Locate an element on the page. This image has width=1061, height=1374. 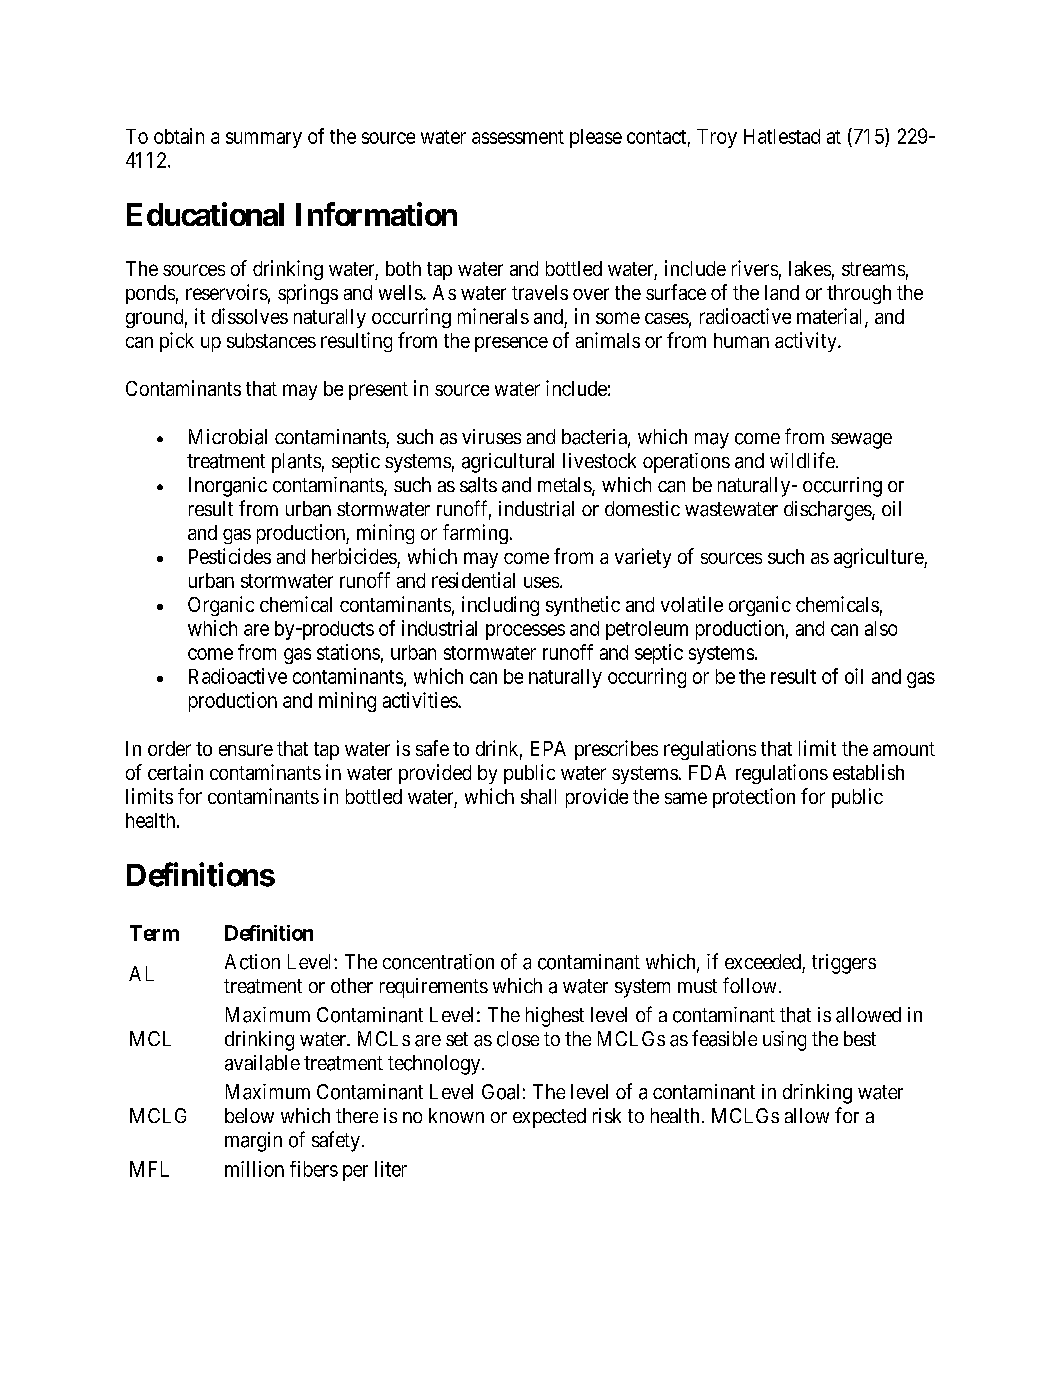
plants is located at coordinates (296, 463).
